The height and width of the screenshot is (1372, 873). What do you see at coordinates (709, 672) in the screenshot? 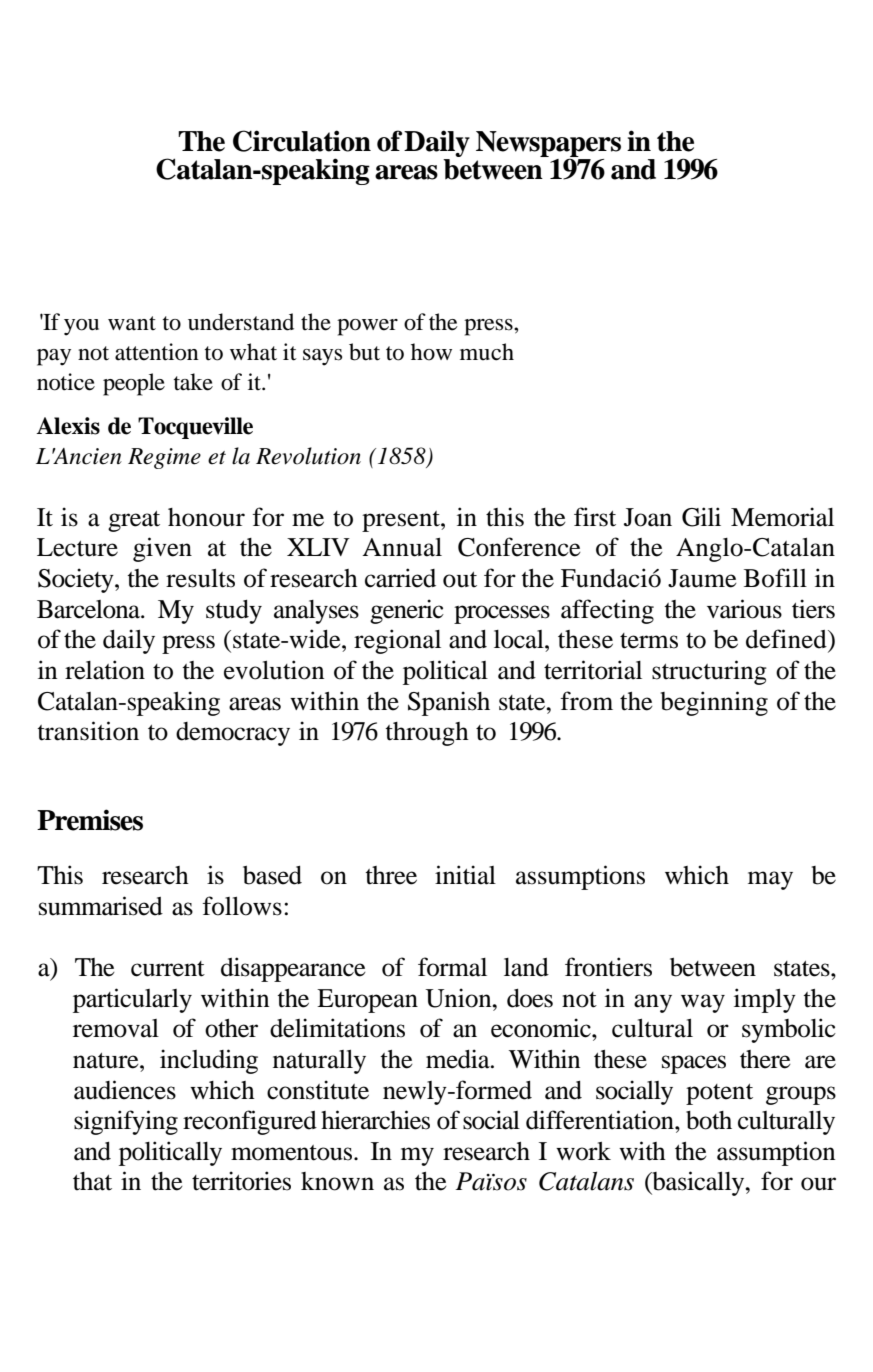
I see `structuring` at bounding box center [709, 672].
